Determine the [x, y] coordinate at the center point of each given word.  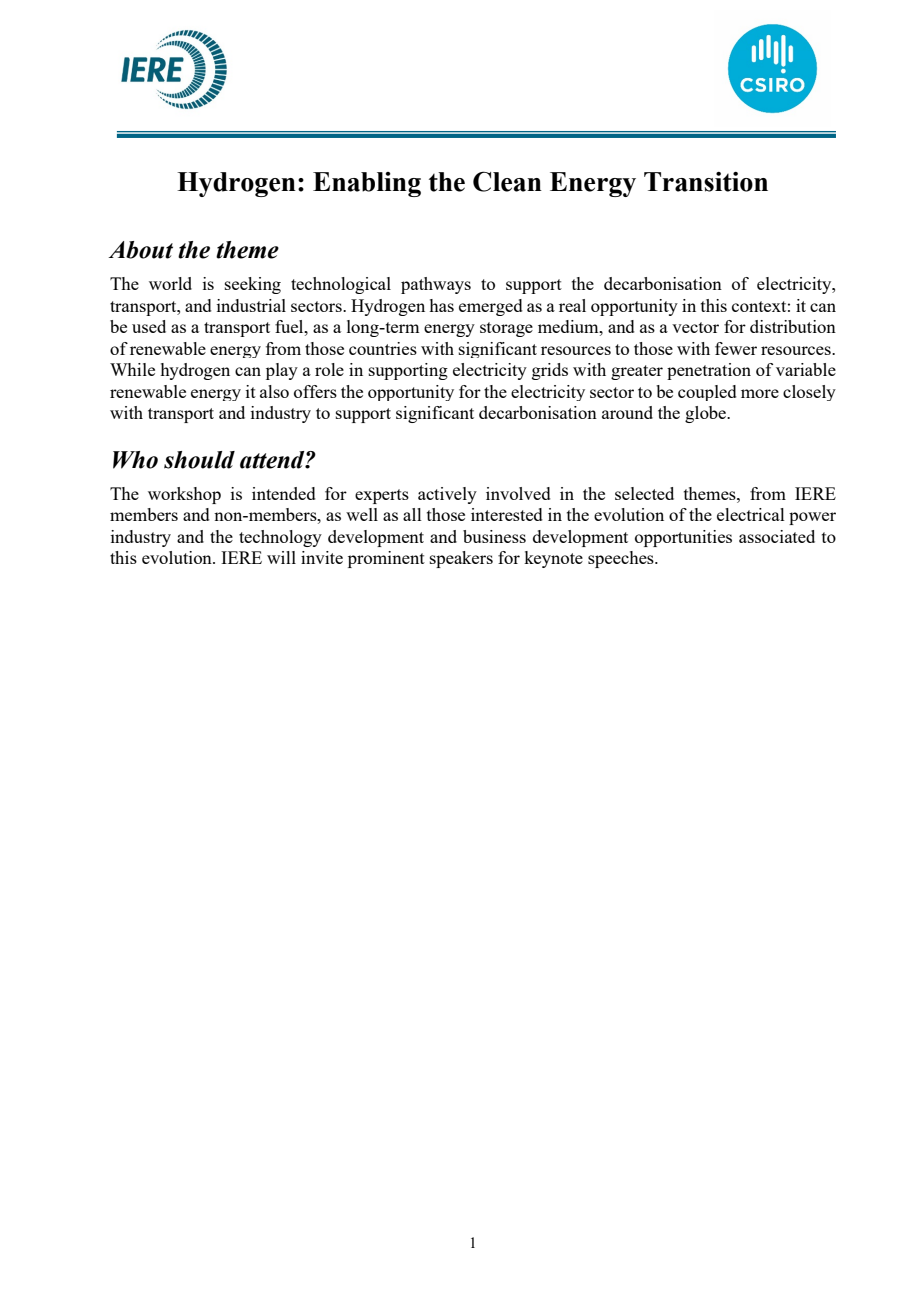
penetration [709, 371]
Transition [706, 182]
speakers [461, 559]
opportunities [683, 538]
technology [280, 538]
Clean [507, 181]
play [282, 371]
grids [550, 371]
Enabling [367, 184]
